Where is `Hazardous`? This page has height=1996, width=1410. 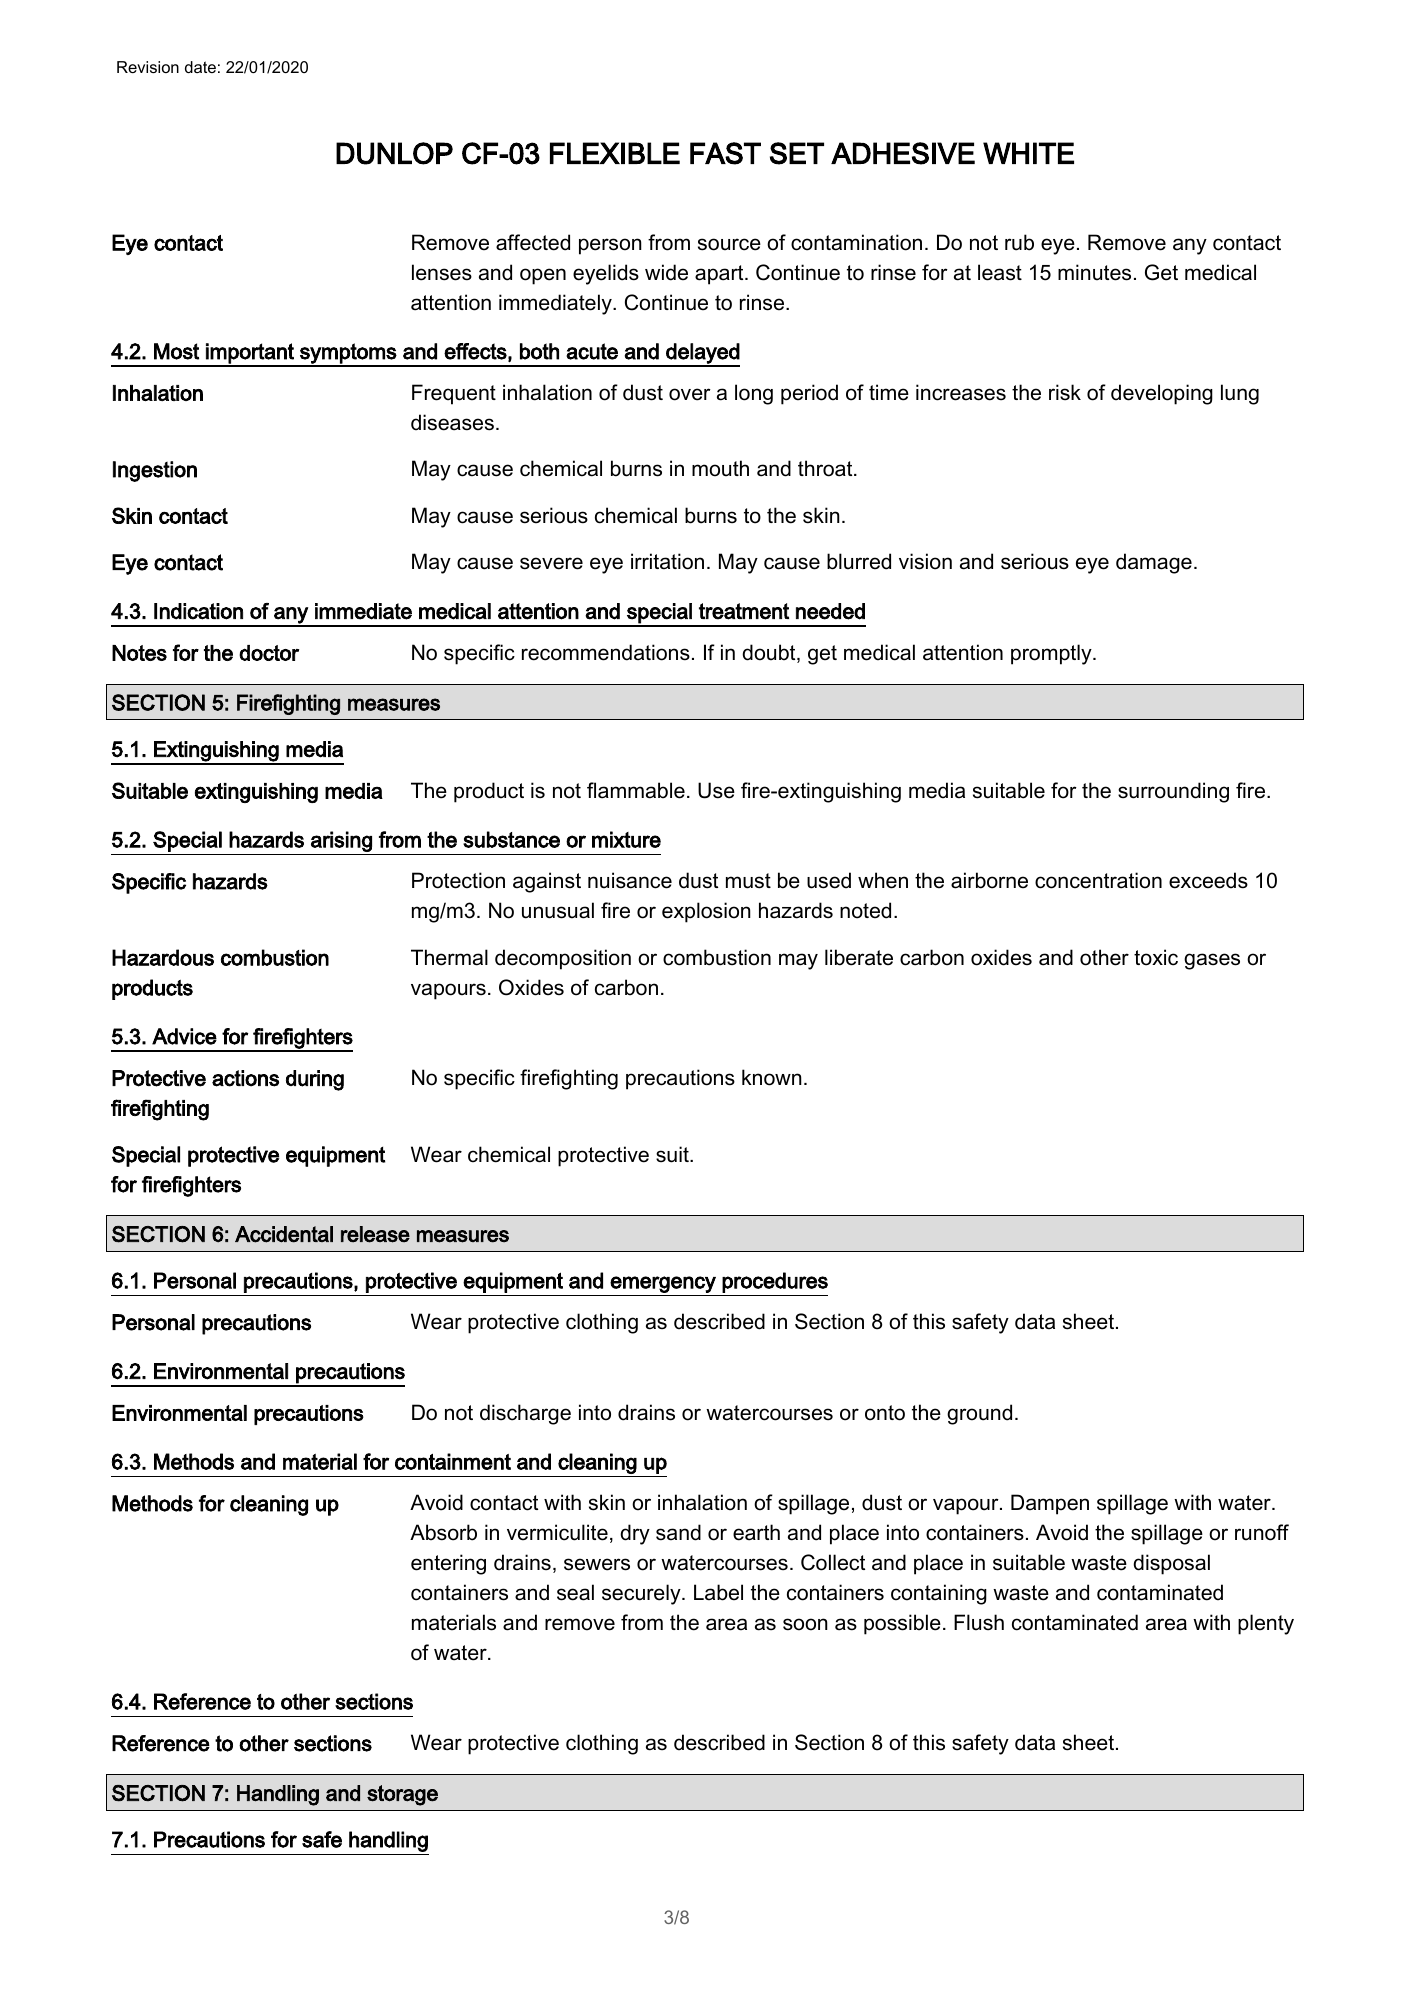 Hazardous is located at coordinates (163, 957).
